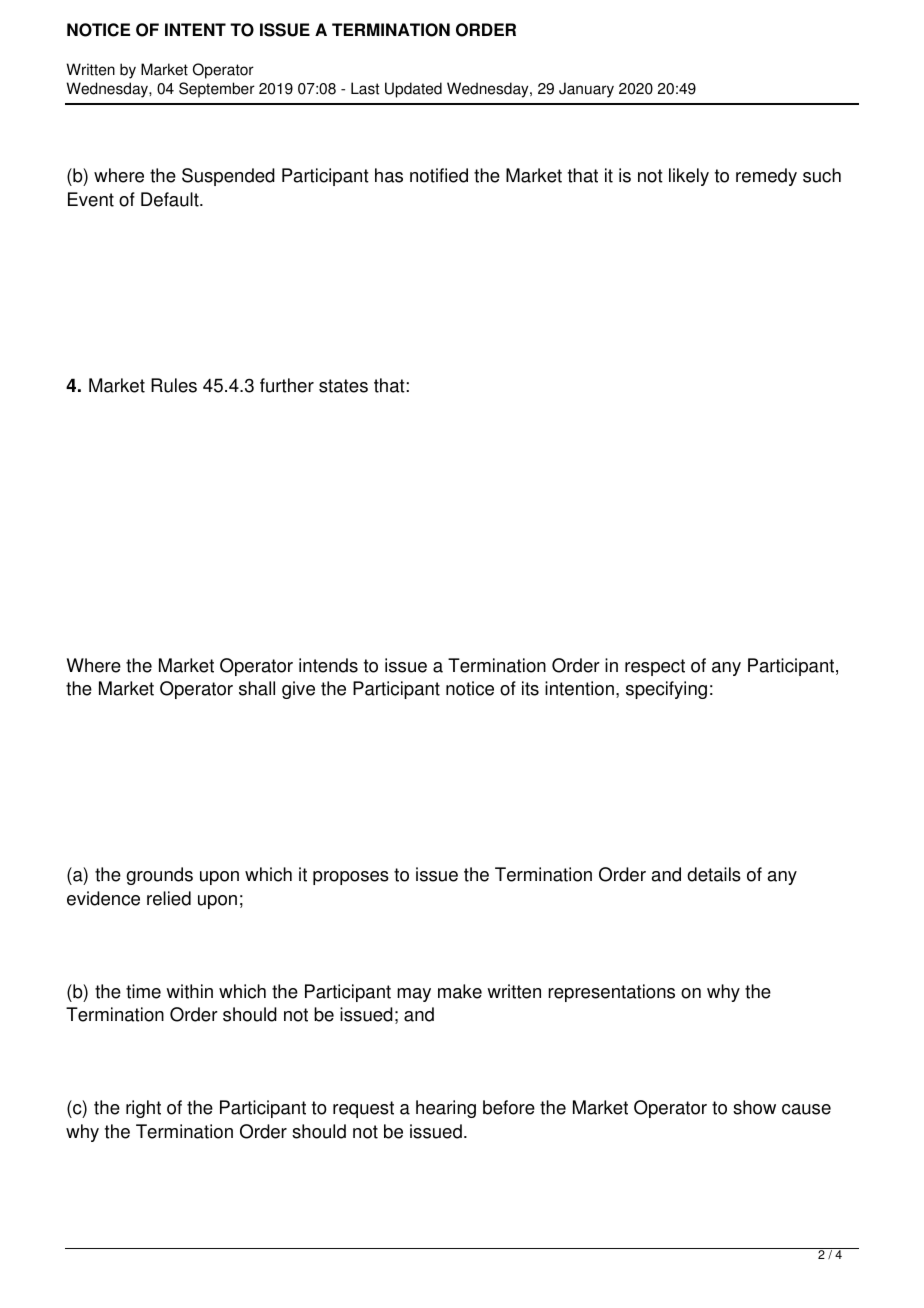 This screenshot has width=924, height=1308. Describe the element at coordinates (530, 688) in the screenshot. I see `its` at that location.
